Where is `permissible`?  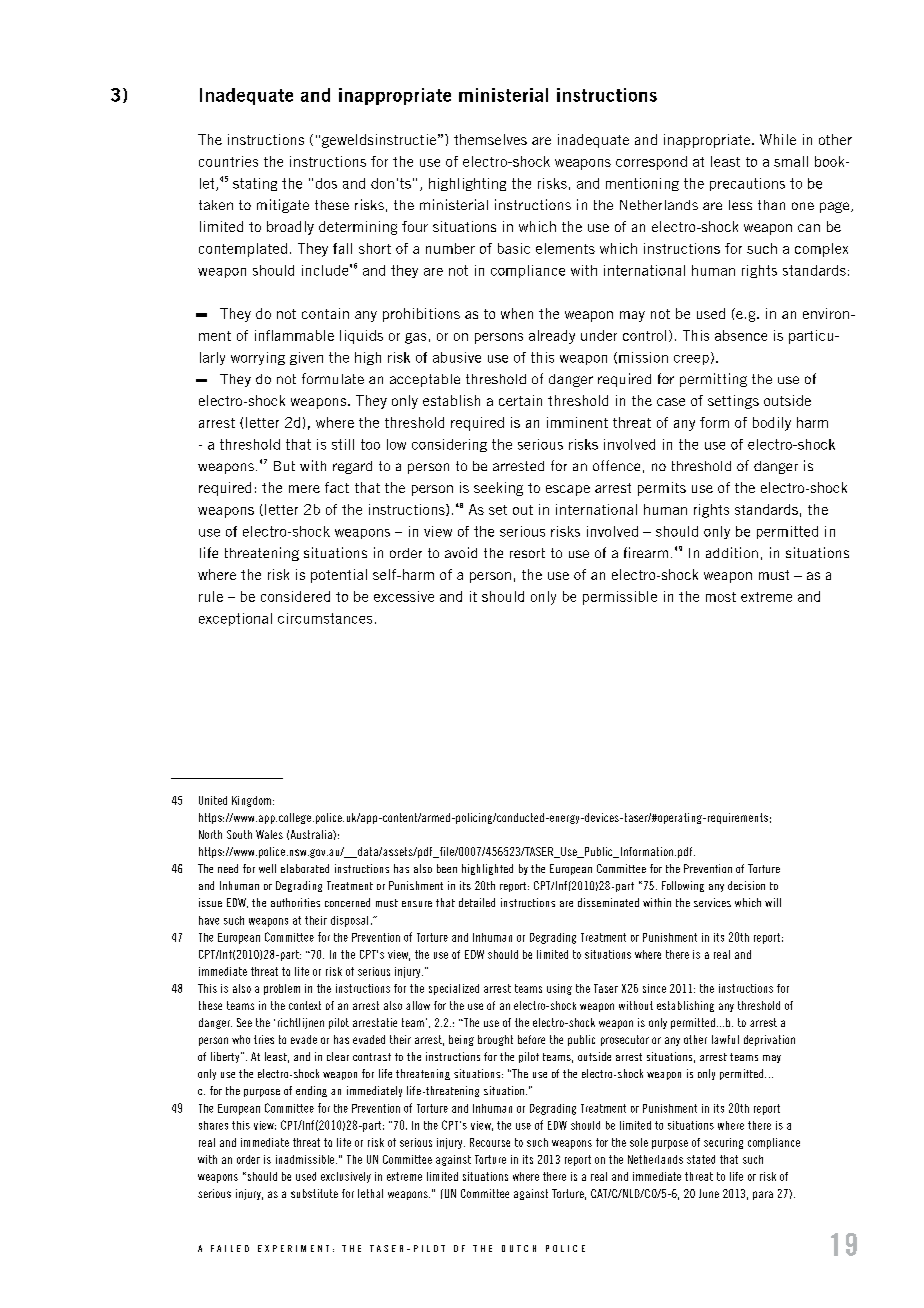
permissible is located at coordinates (620, 598).
